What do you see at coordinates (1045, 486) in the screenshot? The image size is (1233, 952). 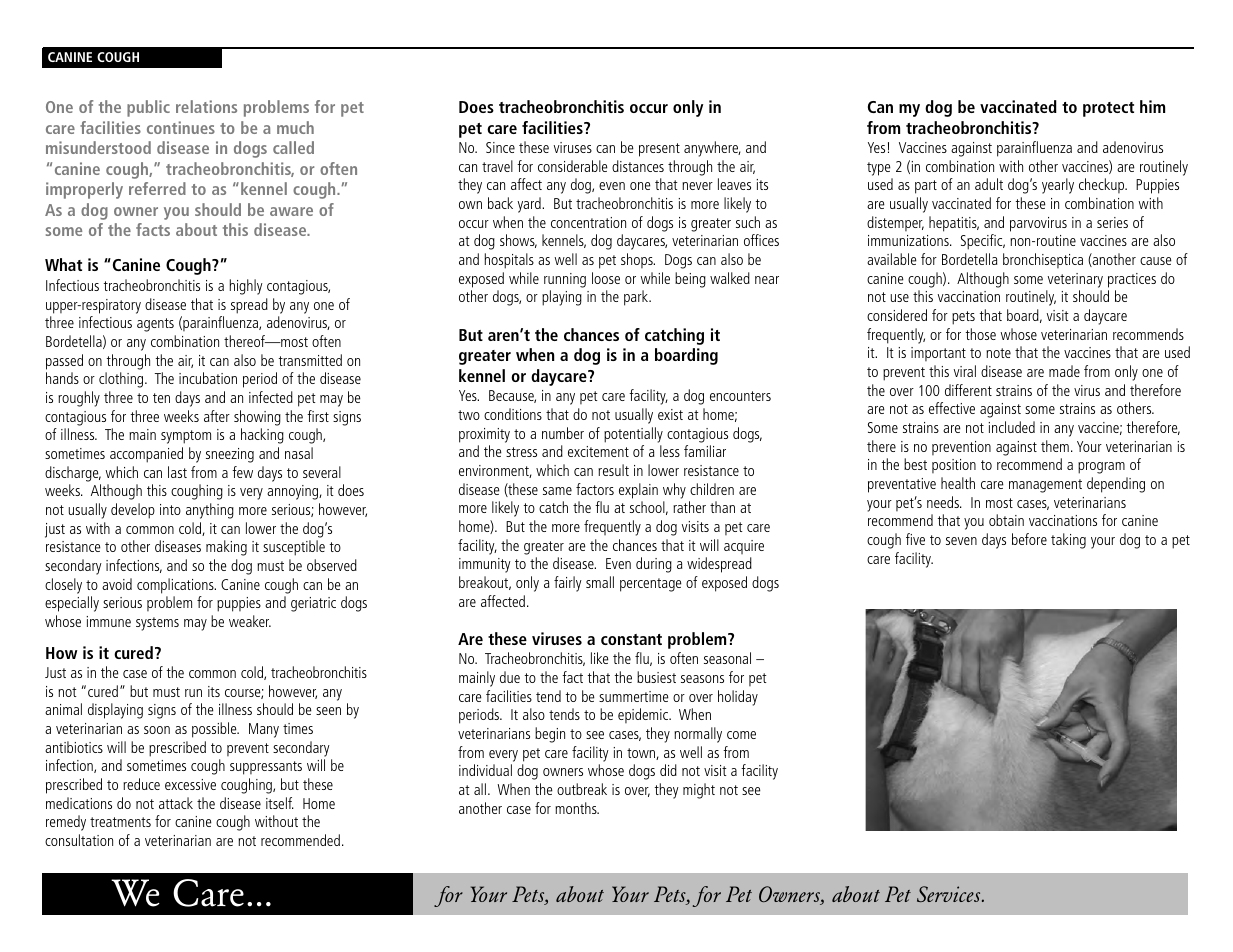 I see `management` at bounding box center [1045, 486].
